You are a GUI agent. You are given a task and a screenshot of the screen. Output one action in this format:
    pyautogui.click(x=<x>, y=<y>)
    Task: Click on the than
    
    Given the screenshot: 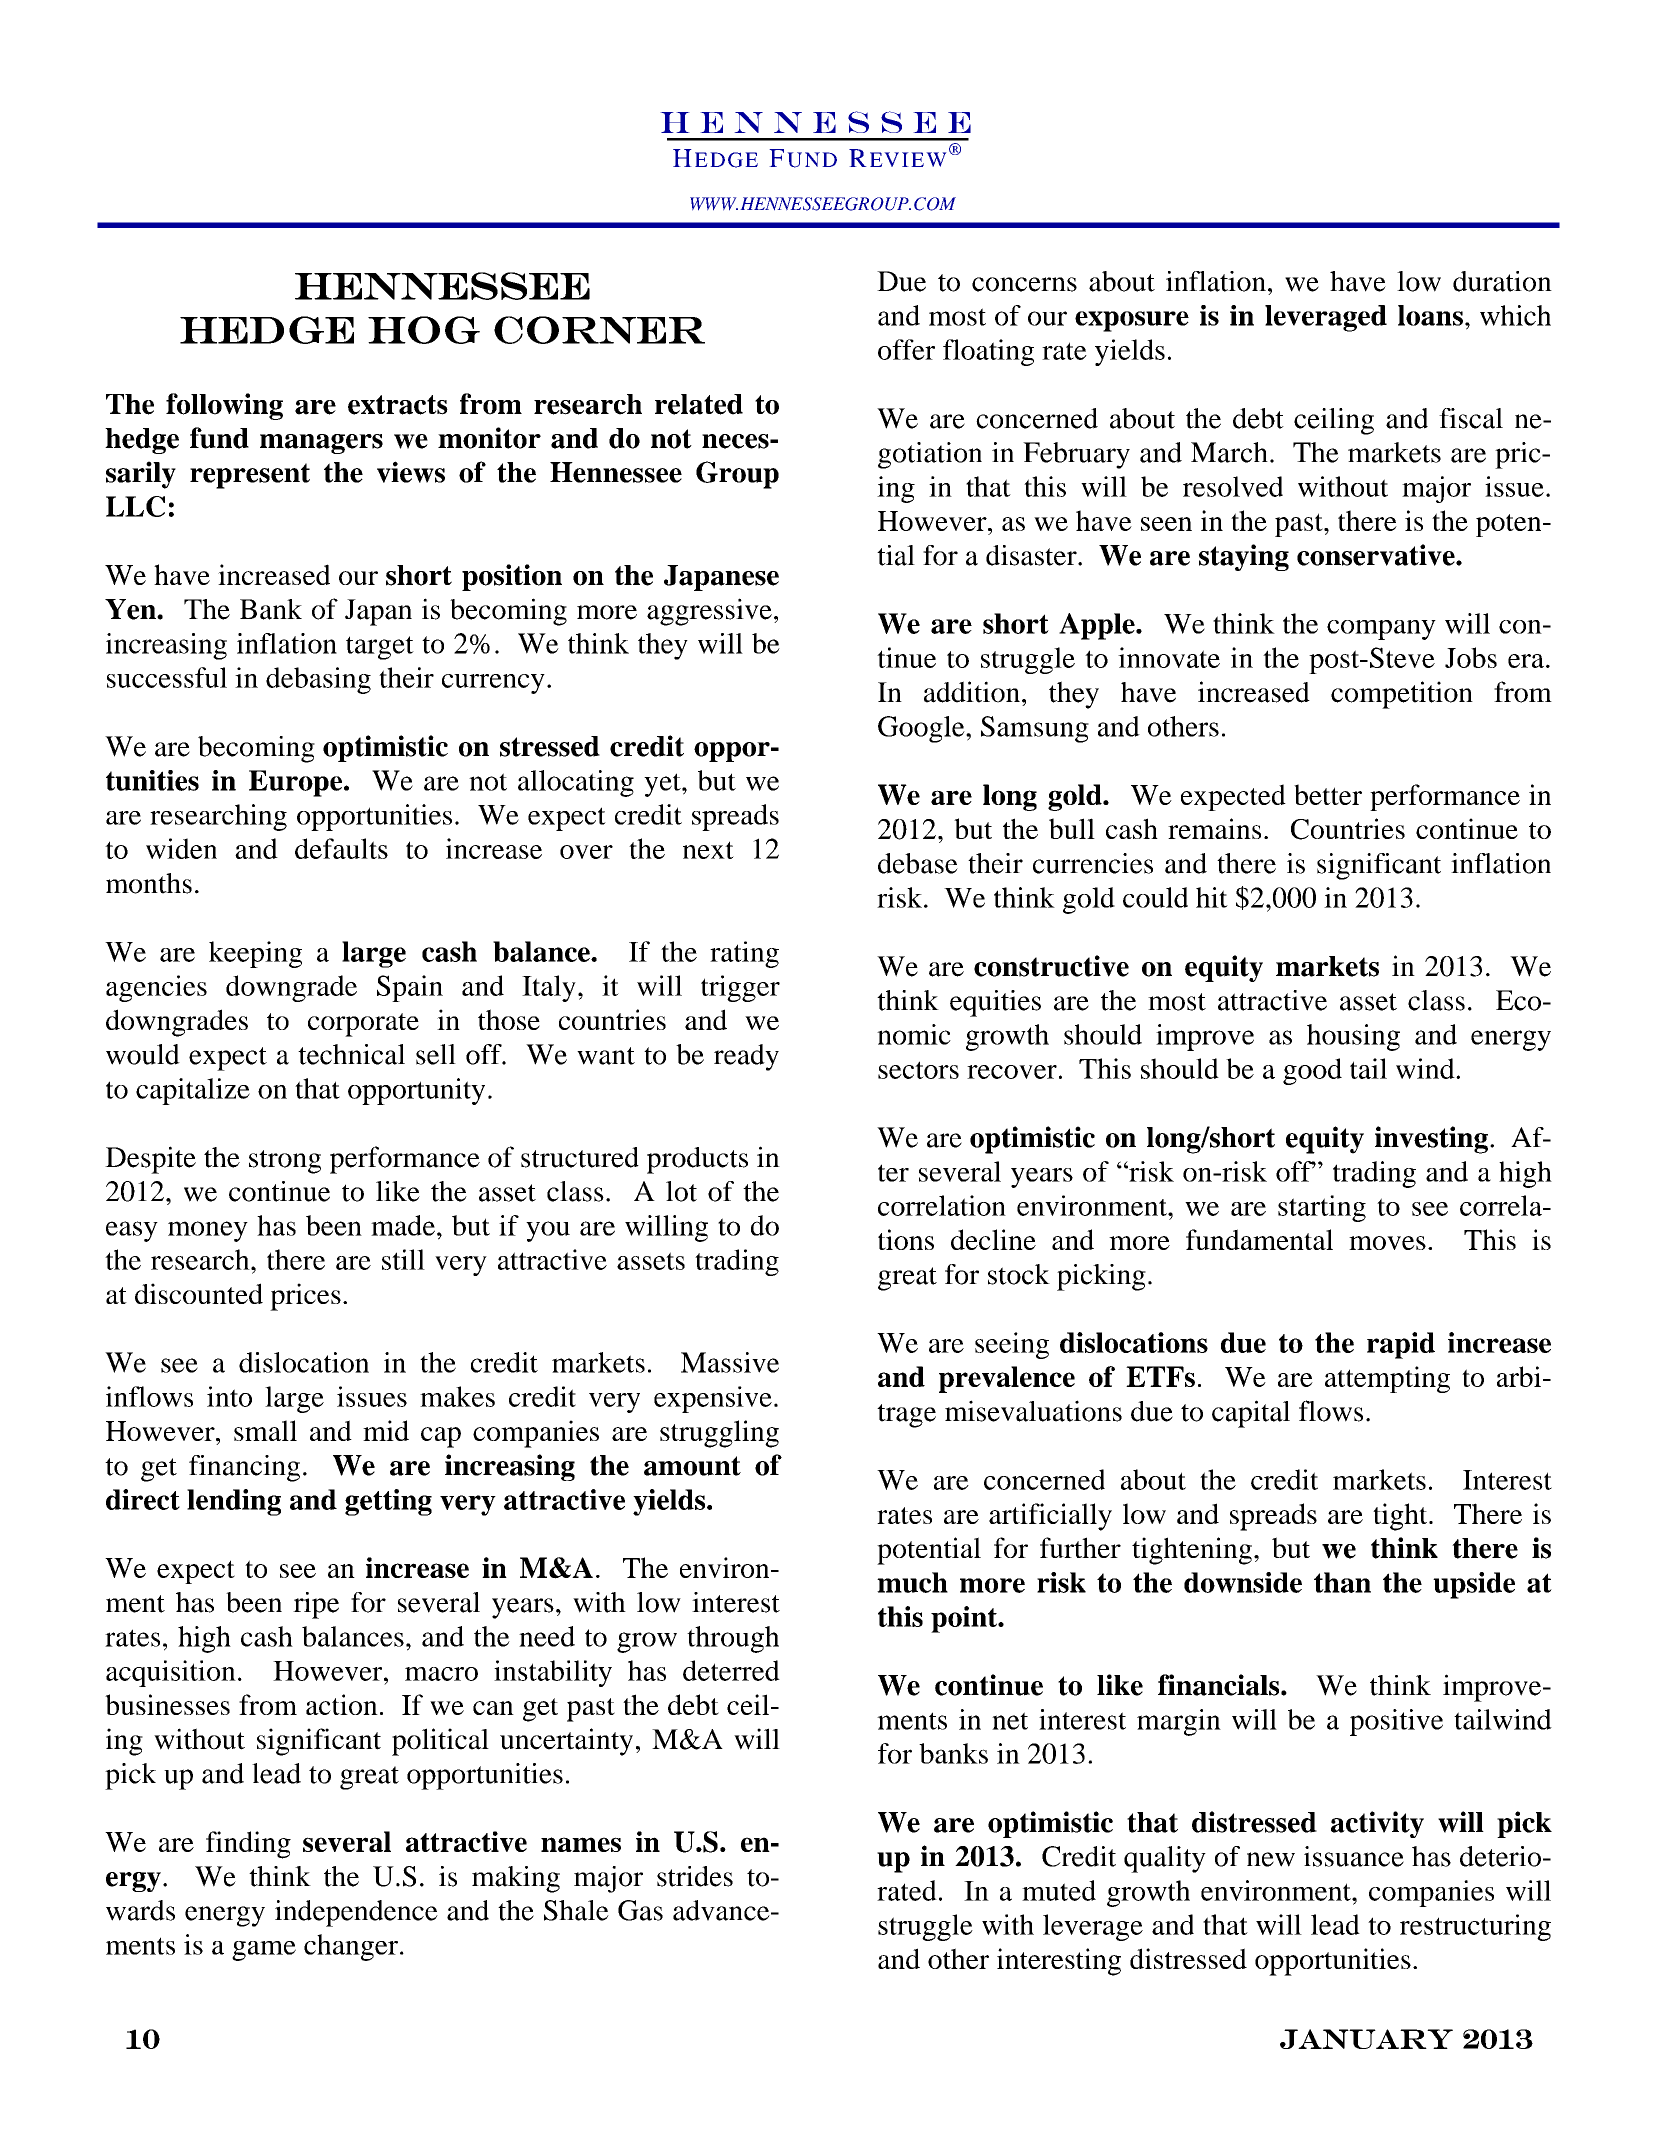 What is the action you would take?
    pyautogui.click(x=1342, y=1582)
